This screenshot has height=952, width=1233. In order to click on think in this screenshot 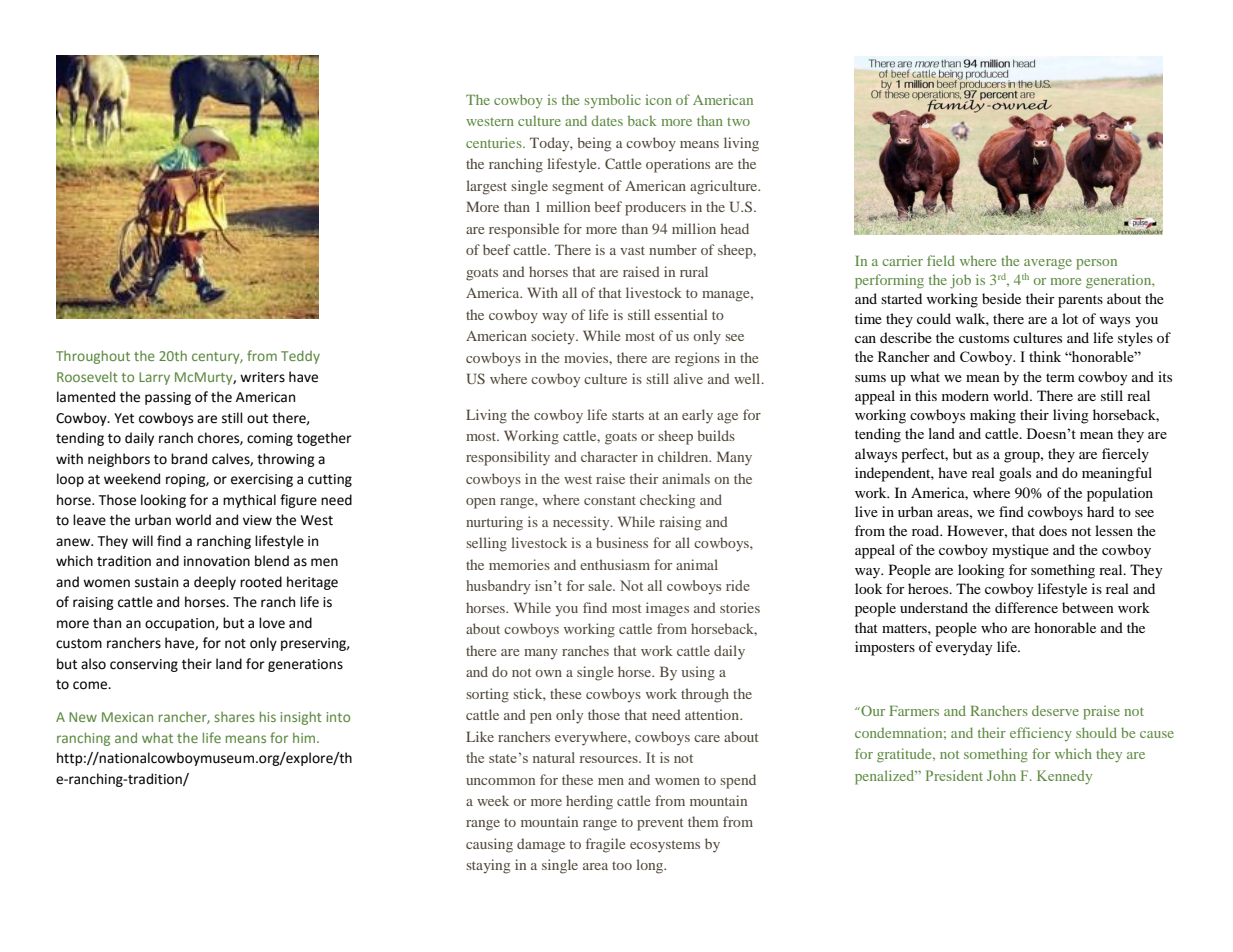, I will do `click(1045, 356)`.
